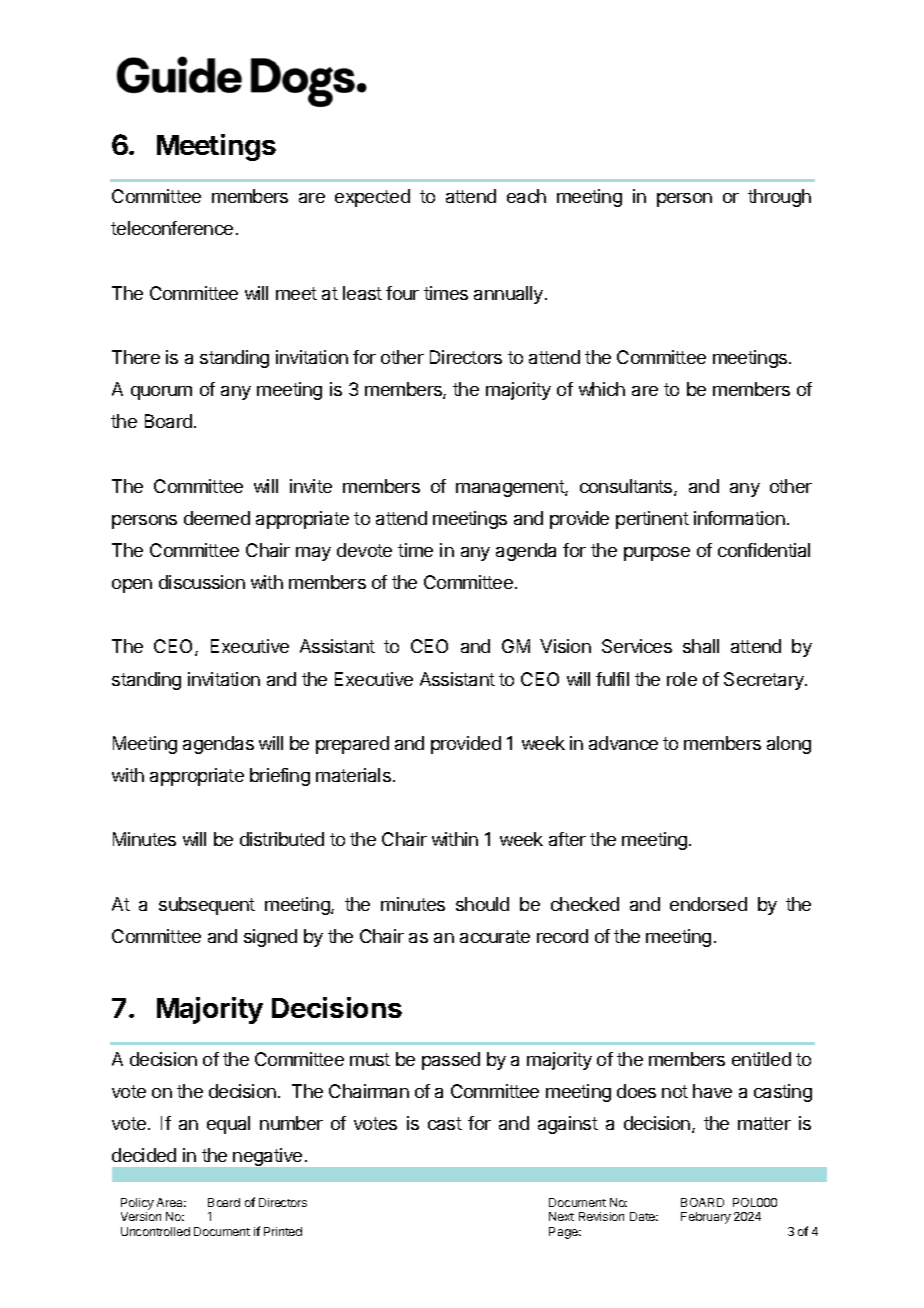  What do you see at coordinates (779, 198) in the screenshot?
I see `through` at bounding box center [779, 198].
